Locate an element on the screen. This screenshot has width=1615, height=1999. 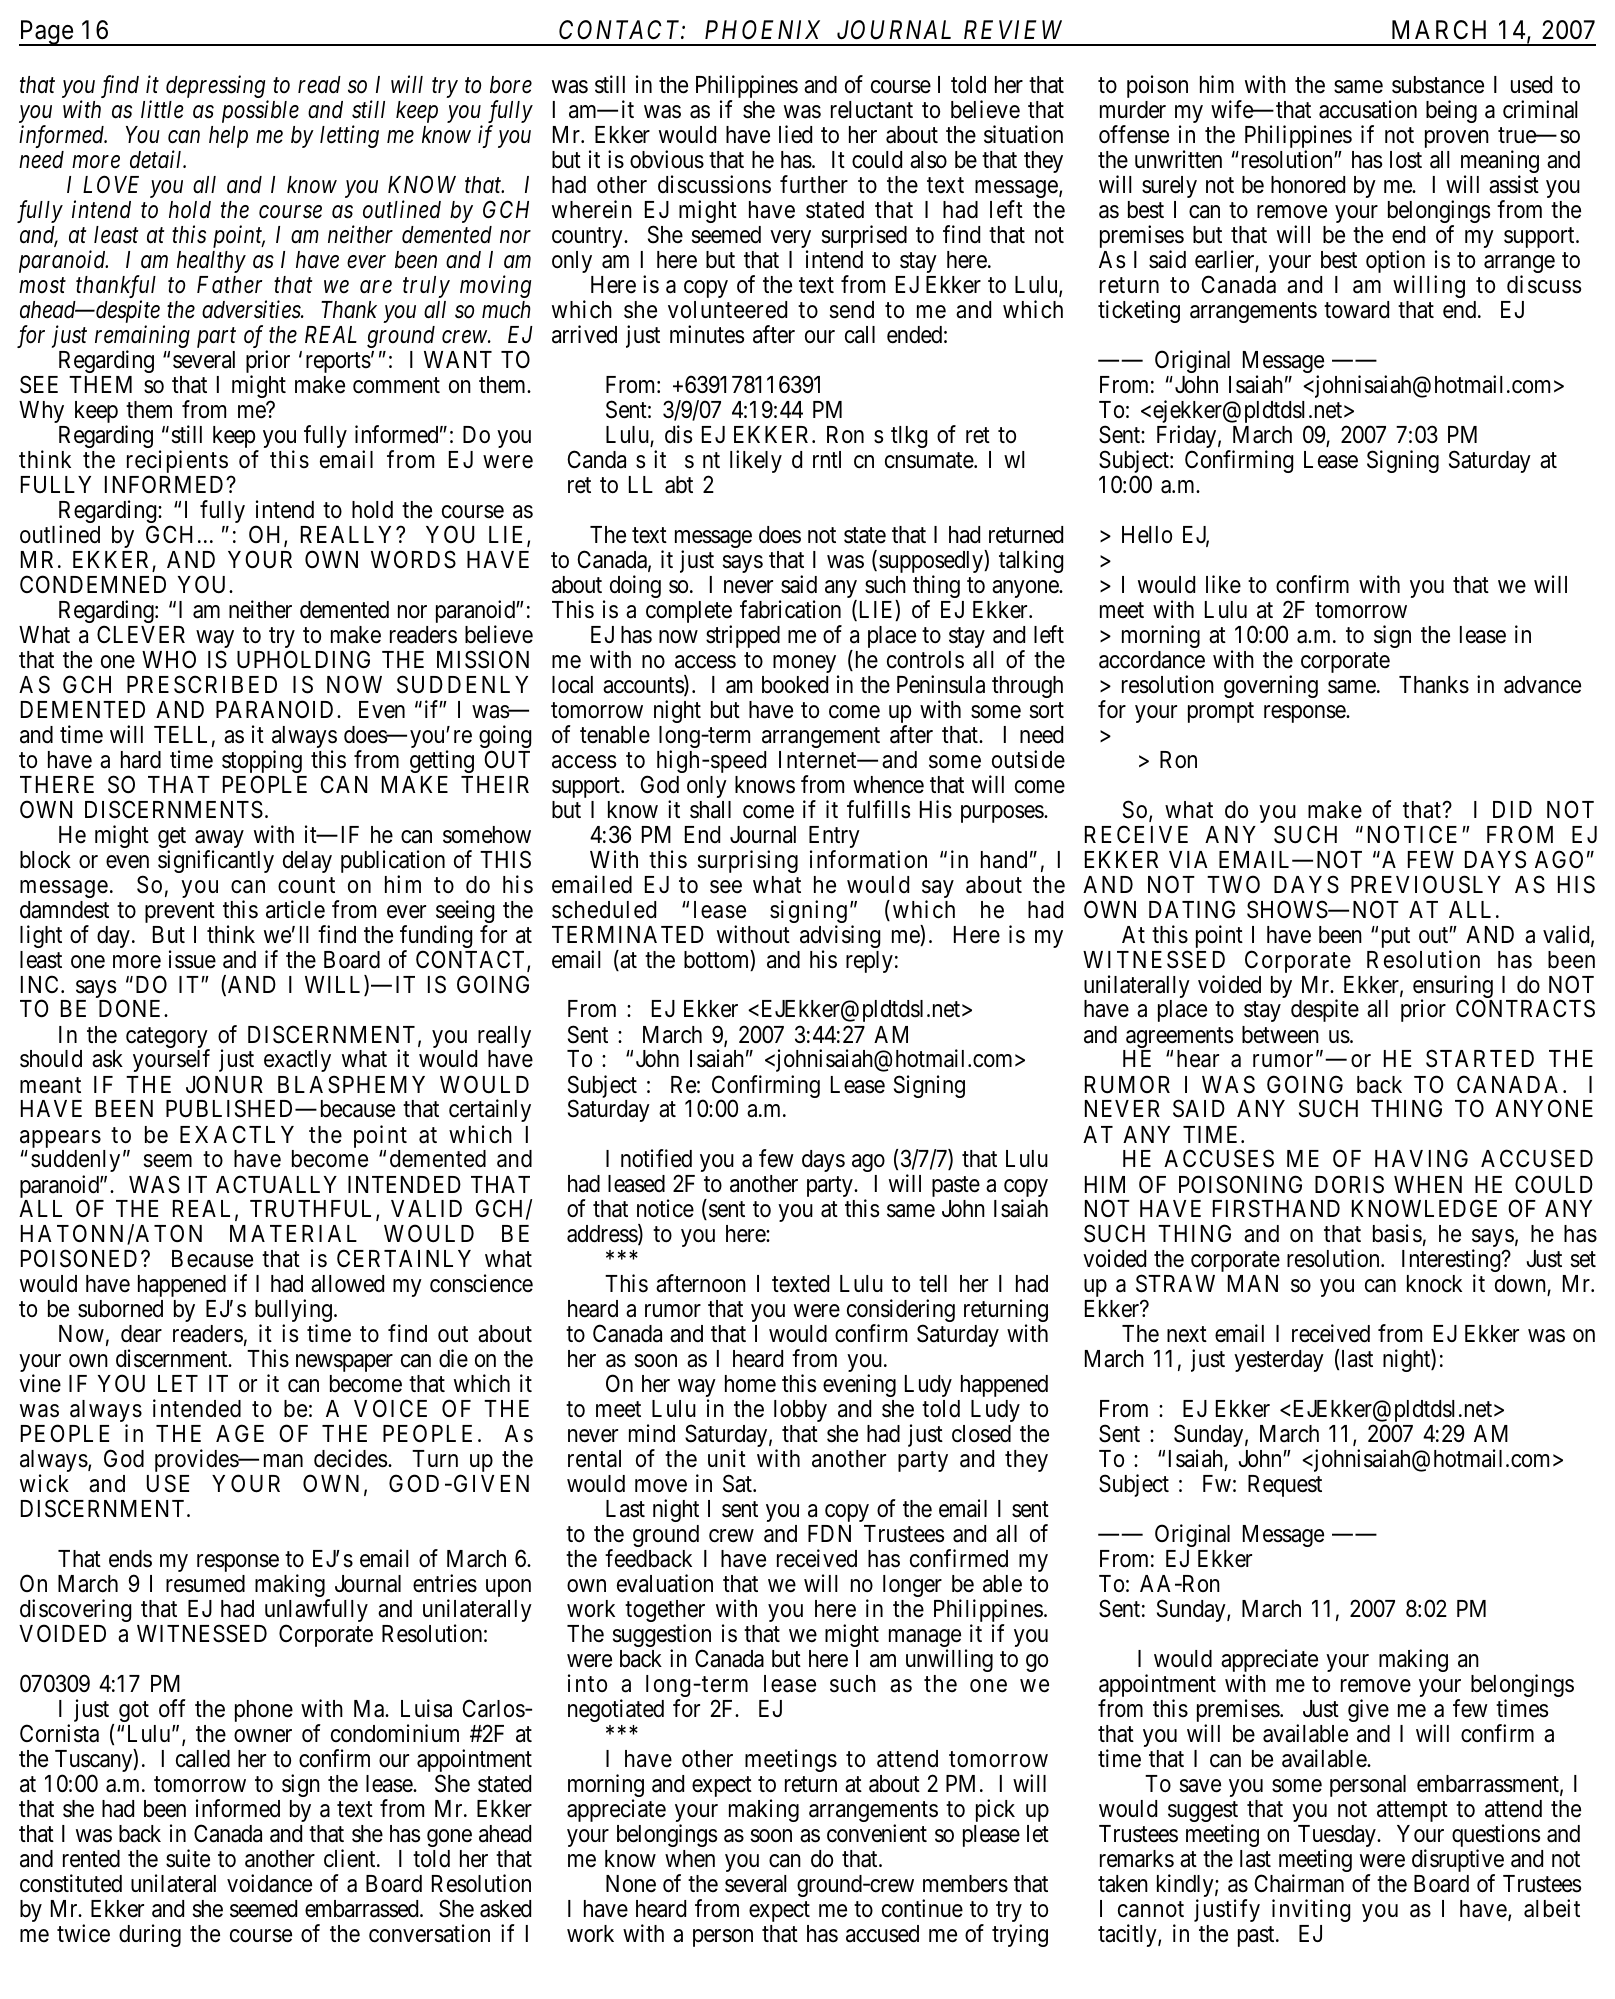
disruptive is located at coordinates (1458, 1862).
